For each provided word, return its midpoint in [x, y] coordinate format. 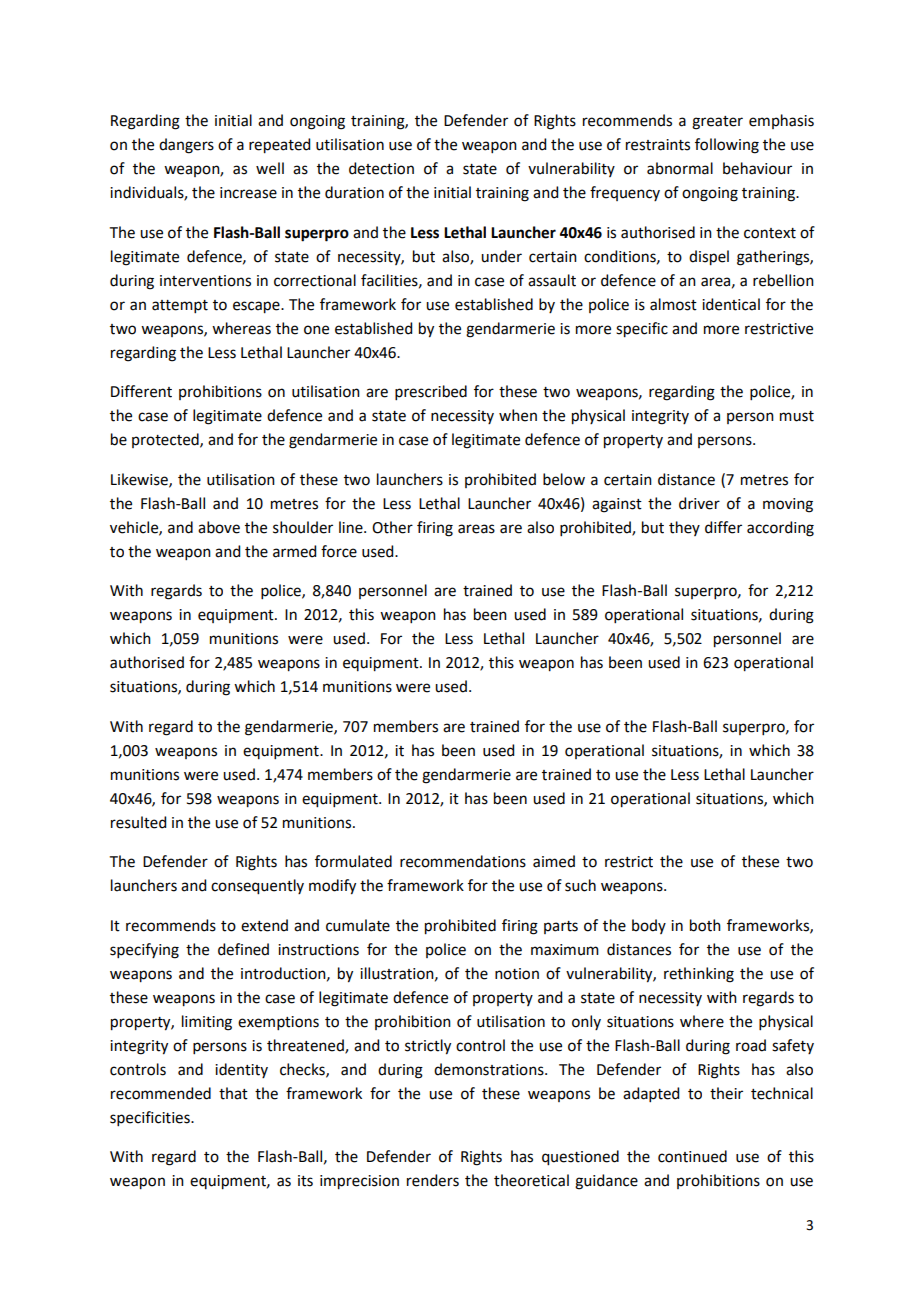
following [727, 146]
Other [392, 527]
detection [381, 168]
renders [433, 1180]
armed [294, 551]
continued [692, 1156]
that [233, 1093]
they [684, 528]
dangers [186, 146]
